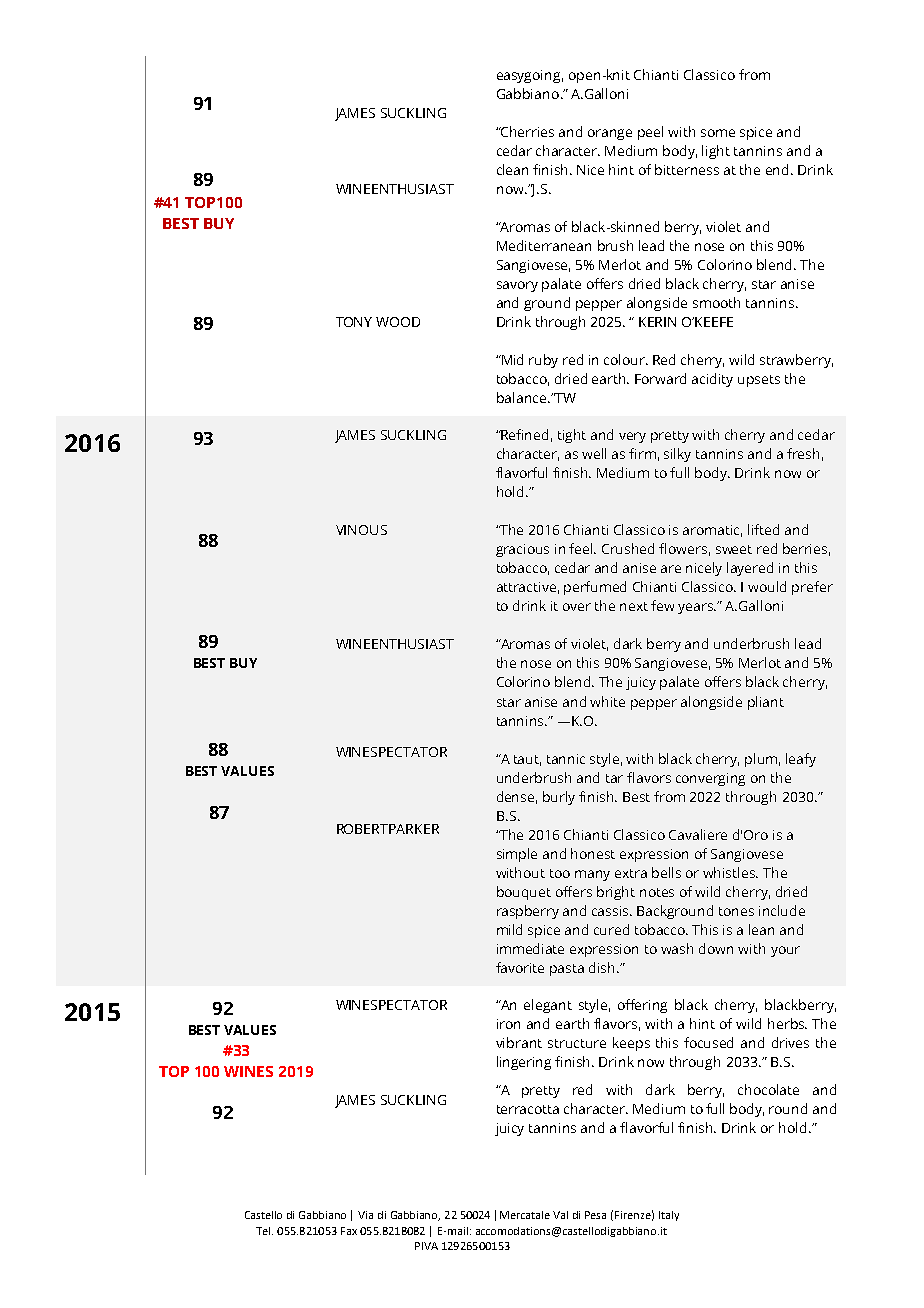  I want to click on peel, so click(650, 133).
